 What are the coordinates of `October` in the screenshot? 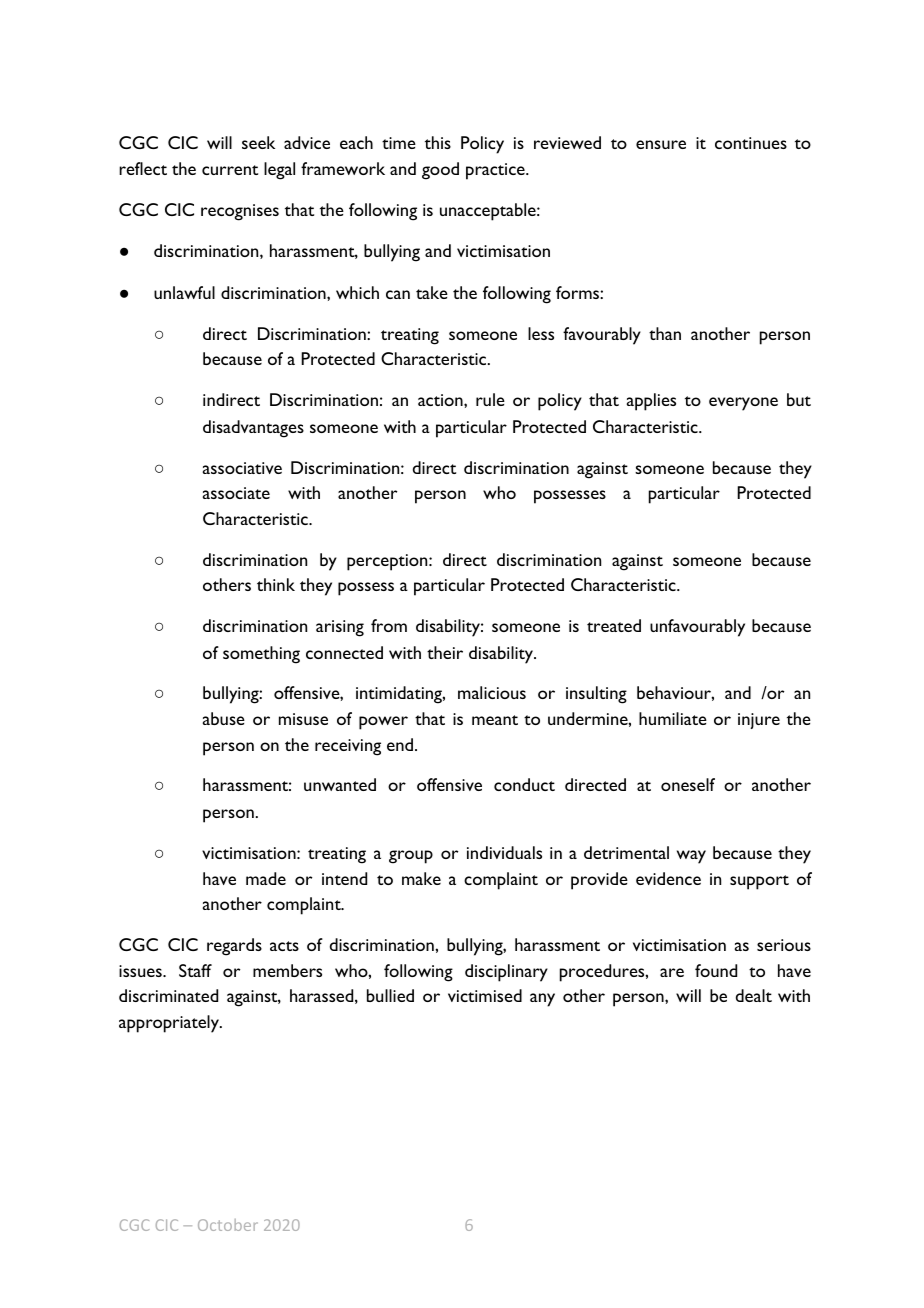 It's located at (228, 1225).
